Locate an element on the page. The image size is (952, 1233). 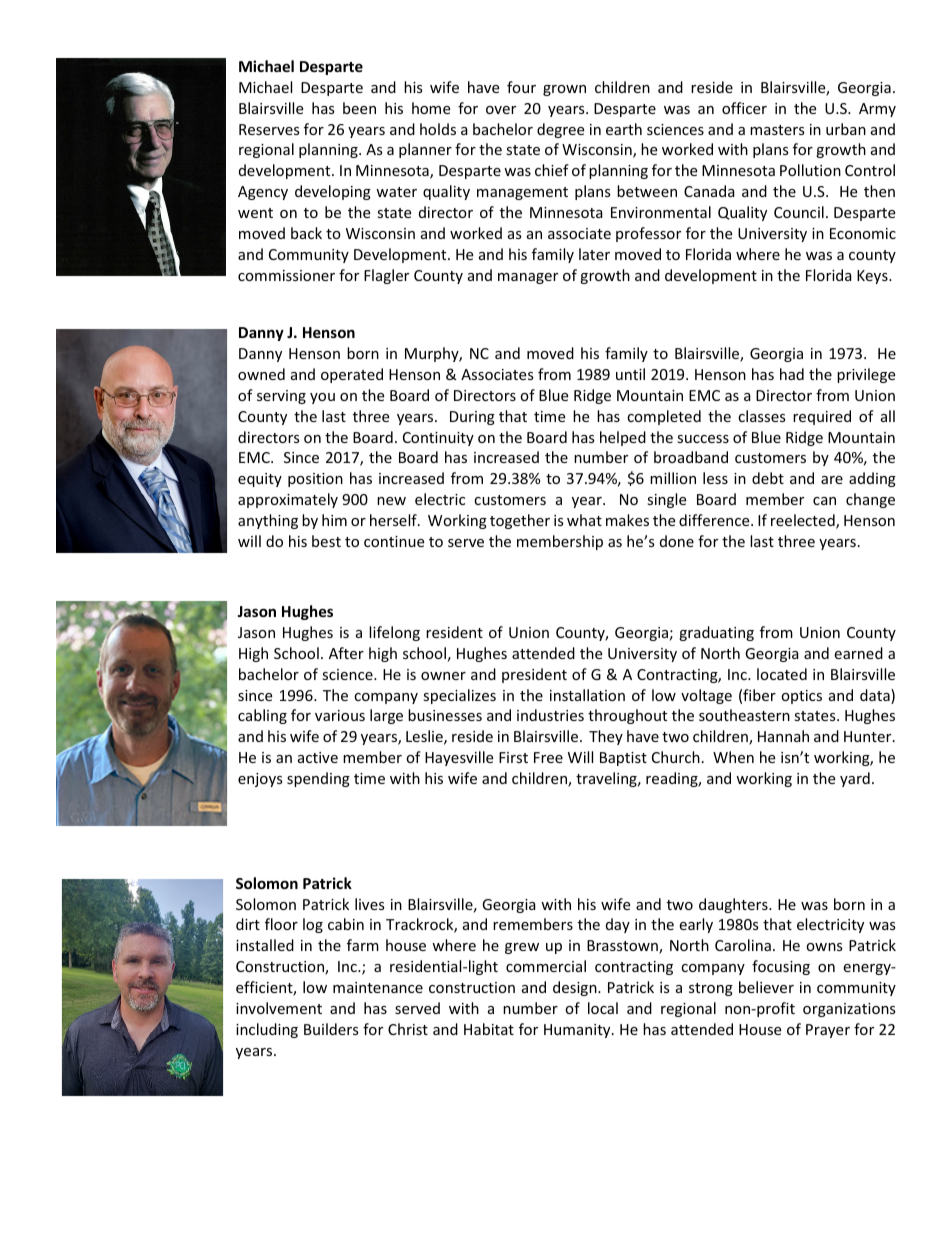
what is located at coordinates (584, 520).
